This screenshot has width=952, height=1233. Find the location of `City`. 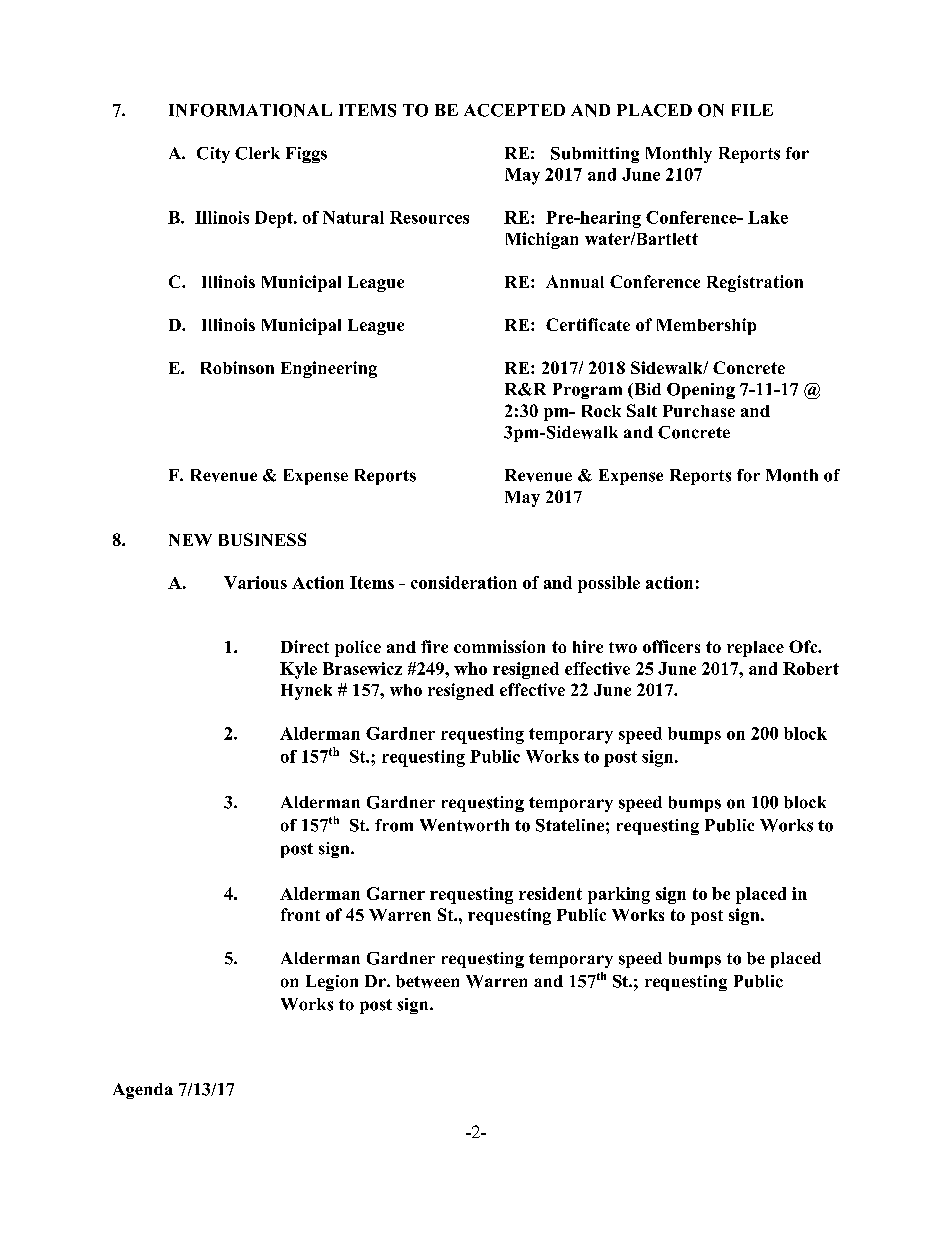

City is located at coordinates (213, 155).
